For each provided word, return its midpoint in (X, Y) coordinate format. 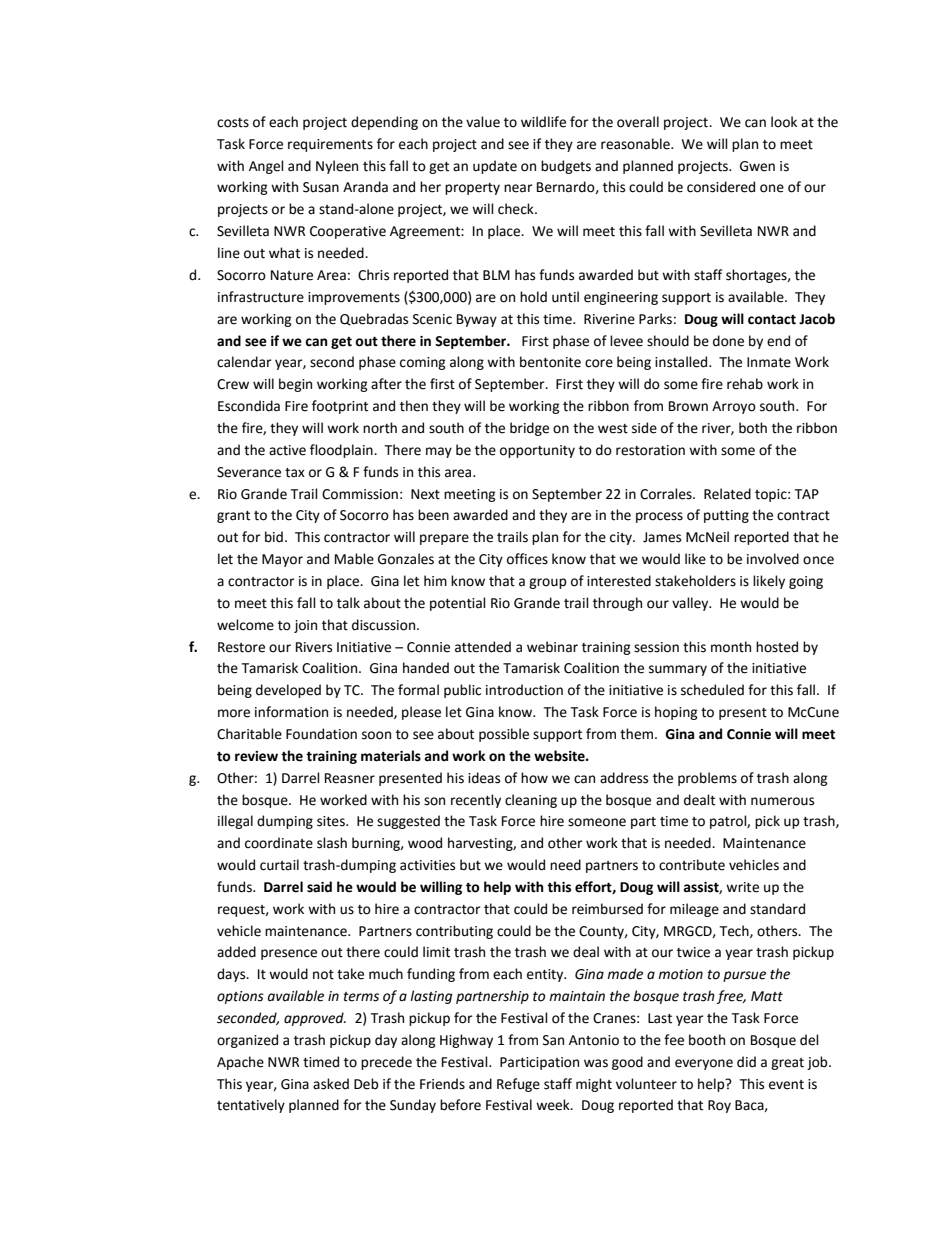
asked (331, 1084)
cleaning (531, 801)
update (495, 167)
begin (295, 385)
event (786, 1085)
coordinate (279, 843)
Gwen (757, 166)
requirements (330, 145)
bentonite (550, 362)
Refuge (518, 1085)
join (305, 626)
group (548, 583)
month (731, 647)
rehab (745, 384)
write (742, 887)
